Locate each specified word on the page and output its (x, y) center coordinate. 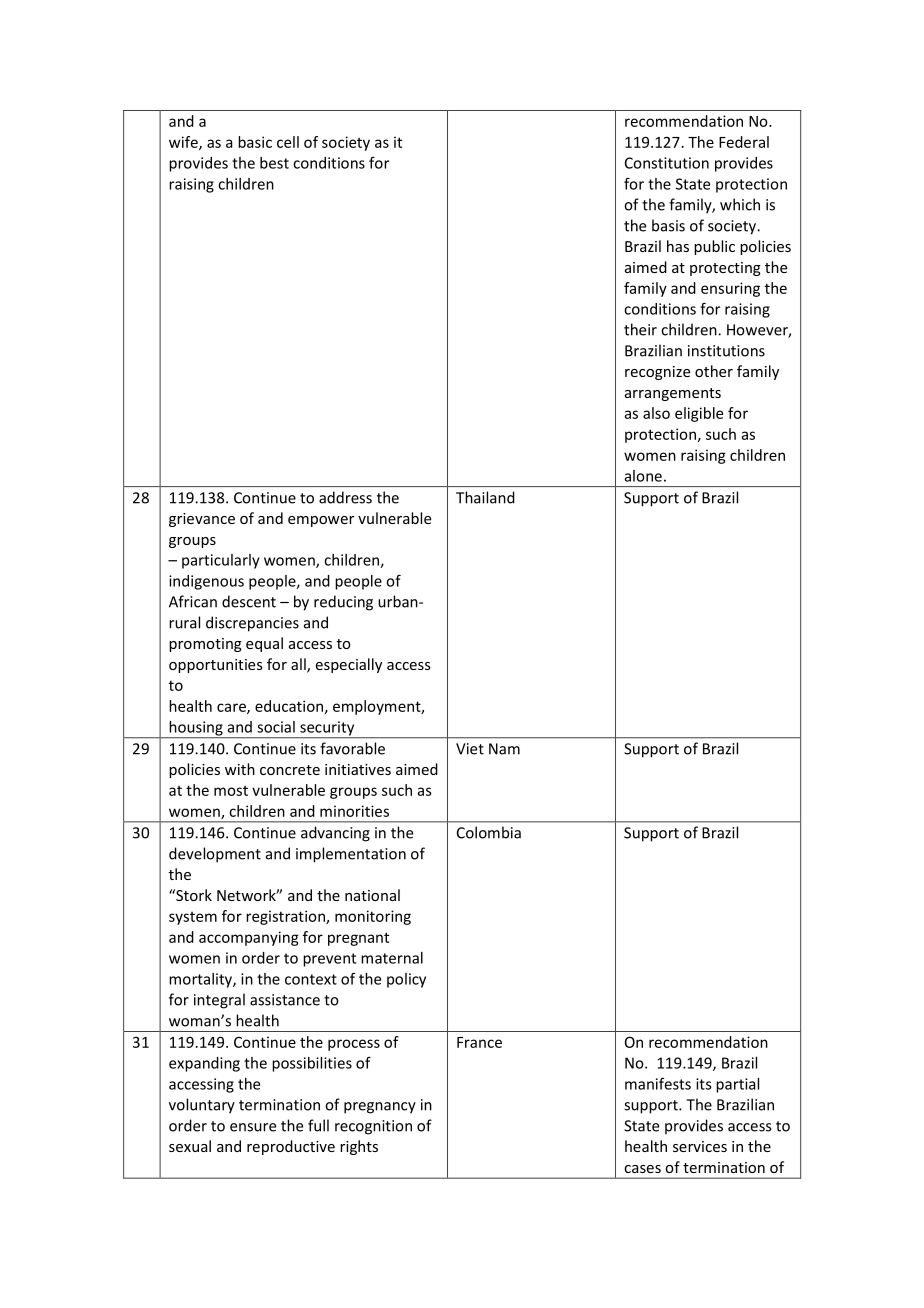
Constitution (667, 163)
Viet (470, 749)
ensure (253, 1127)
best (274, 163)
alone (643, 476)
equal (264, 644)
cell (288, 142)
